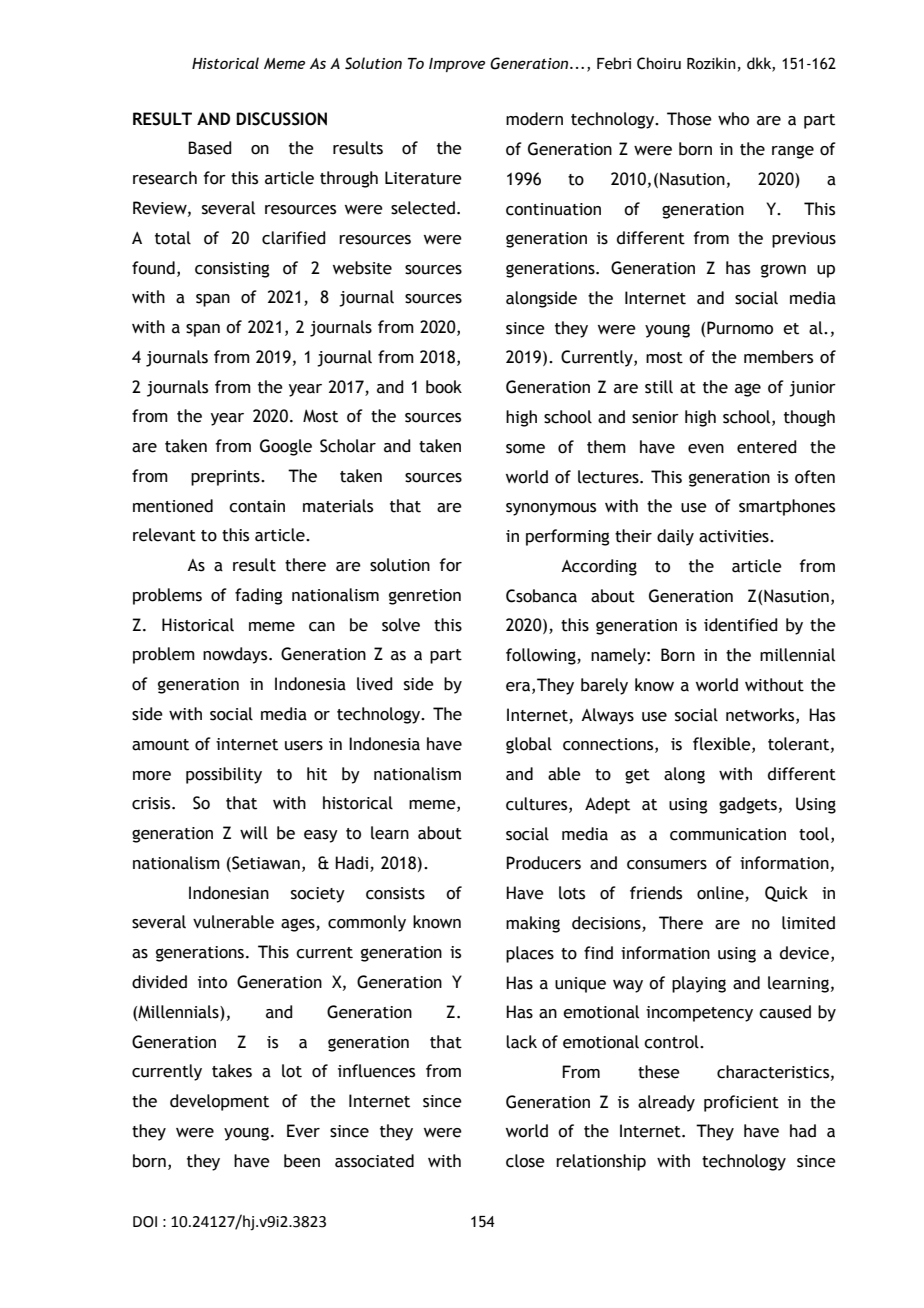 This screenshot has width=924, height=1308. What do you see at coordinates (210, 148) in the screenshot?
I see `Based` at bounding box center [210, 148].
